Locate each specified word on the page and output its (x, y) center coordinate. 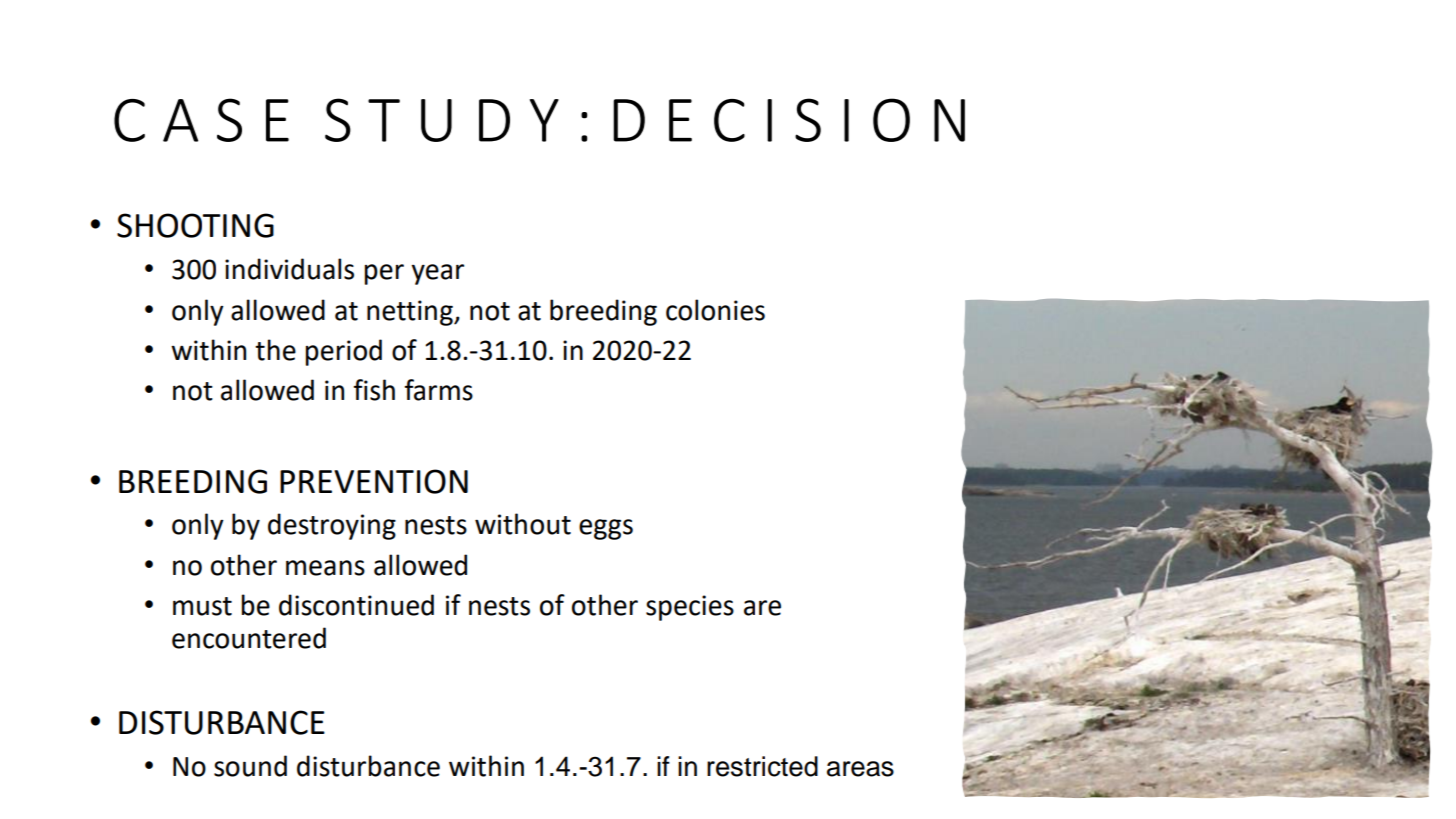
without (523, 524)
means (325, 568)
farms (438, 390)
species (690, 608)
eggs (606, 529)
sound (250, 766)
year (437, 274)
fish (374, 390)
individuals (289, 269)
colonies (715, 310)
